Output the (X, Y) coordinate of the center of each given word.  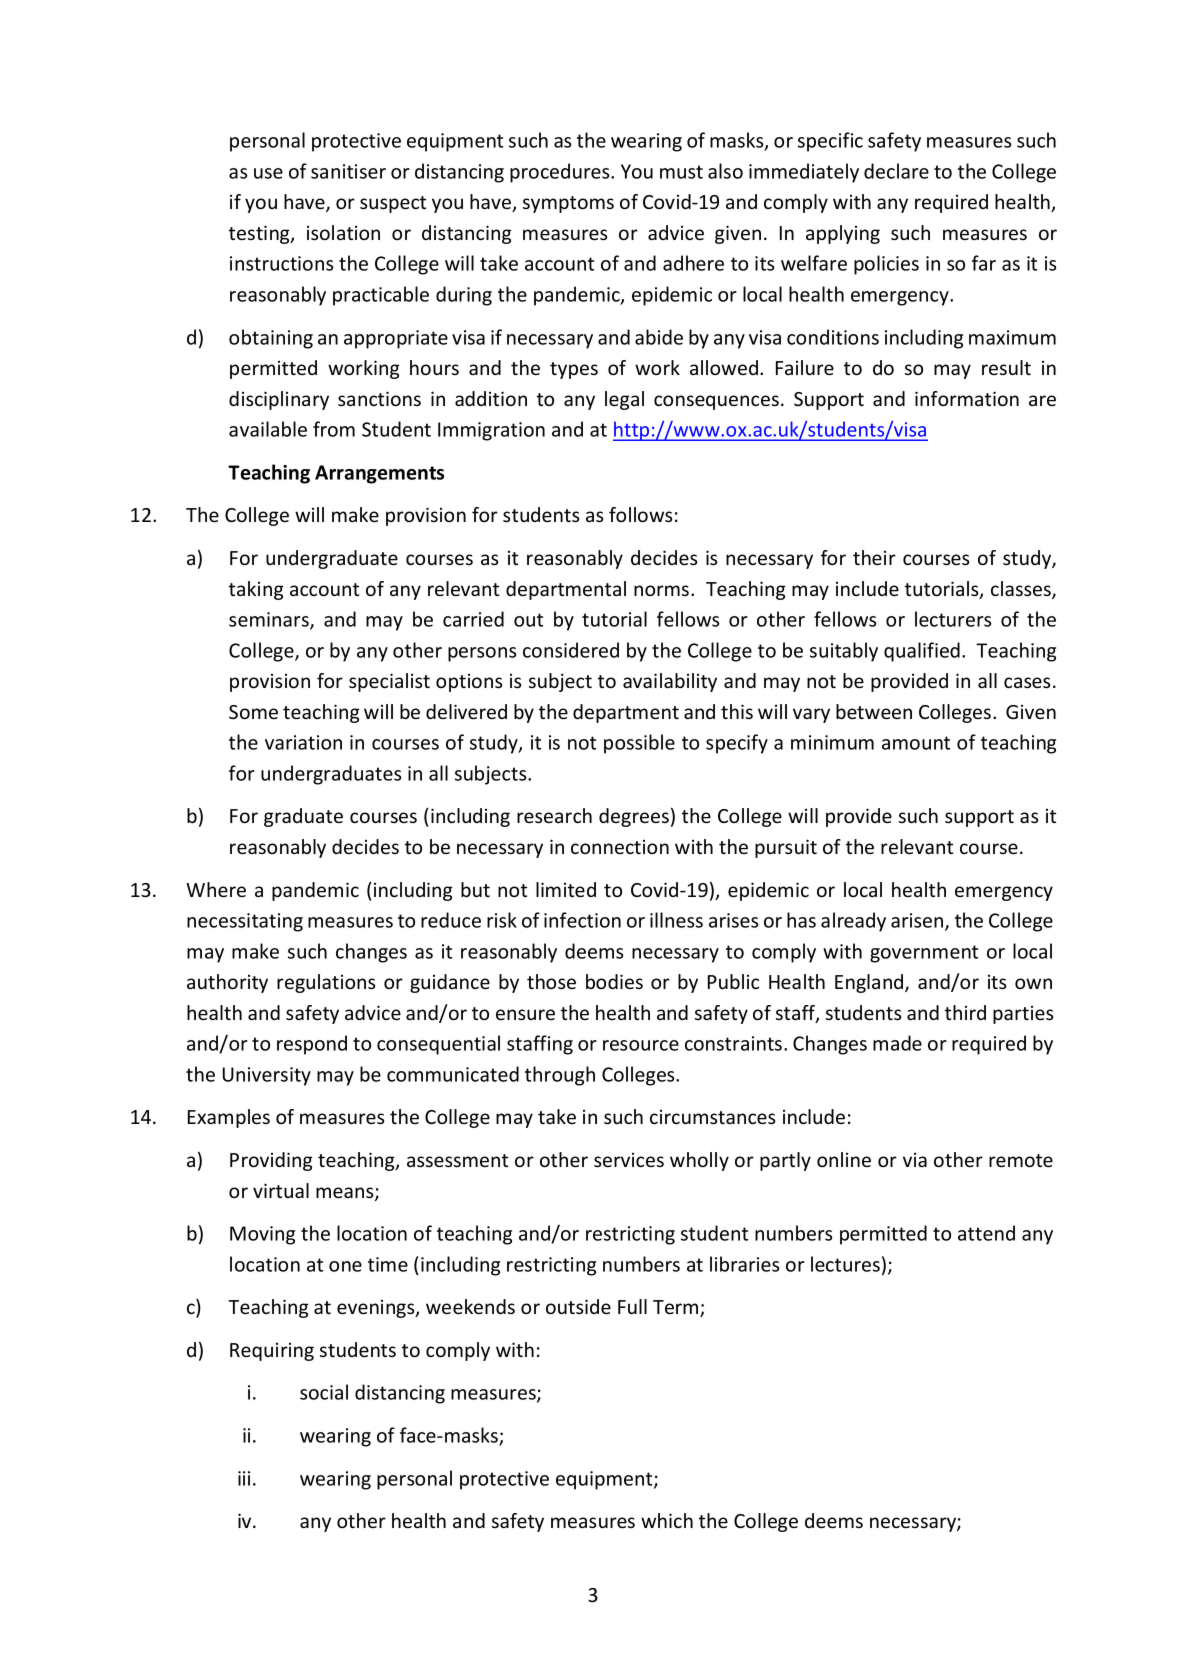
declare (896, 171)
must (681, 172)
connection (620, 847)
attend (986, 1233)
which (667, 1520)
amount (916, 743)
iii (244, 1478)
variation (303, 742)
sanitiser (348, 171)
